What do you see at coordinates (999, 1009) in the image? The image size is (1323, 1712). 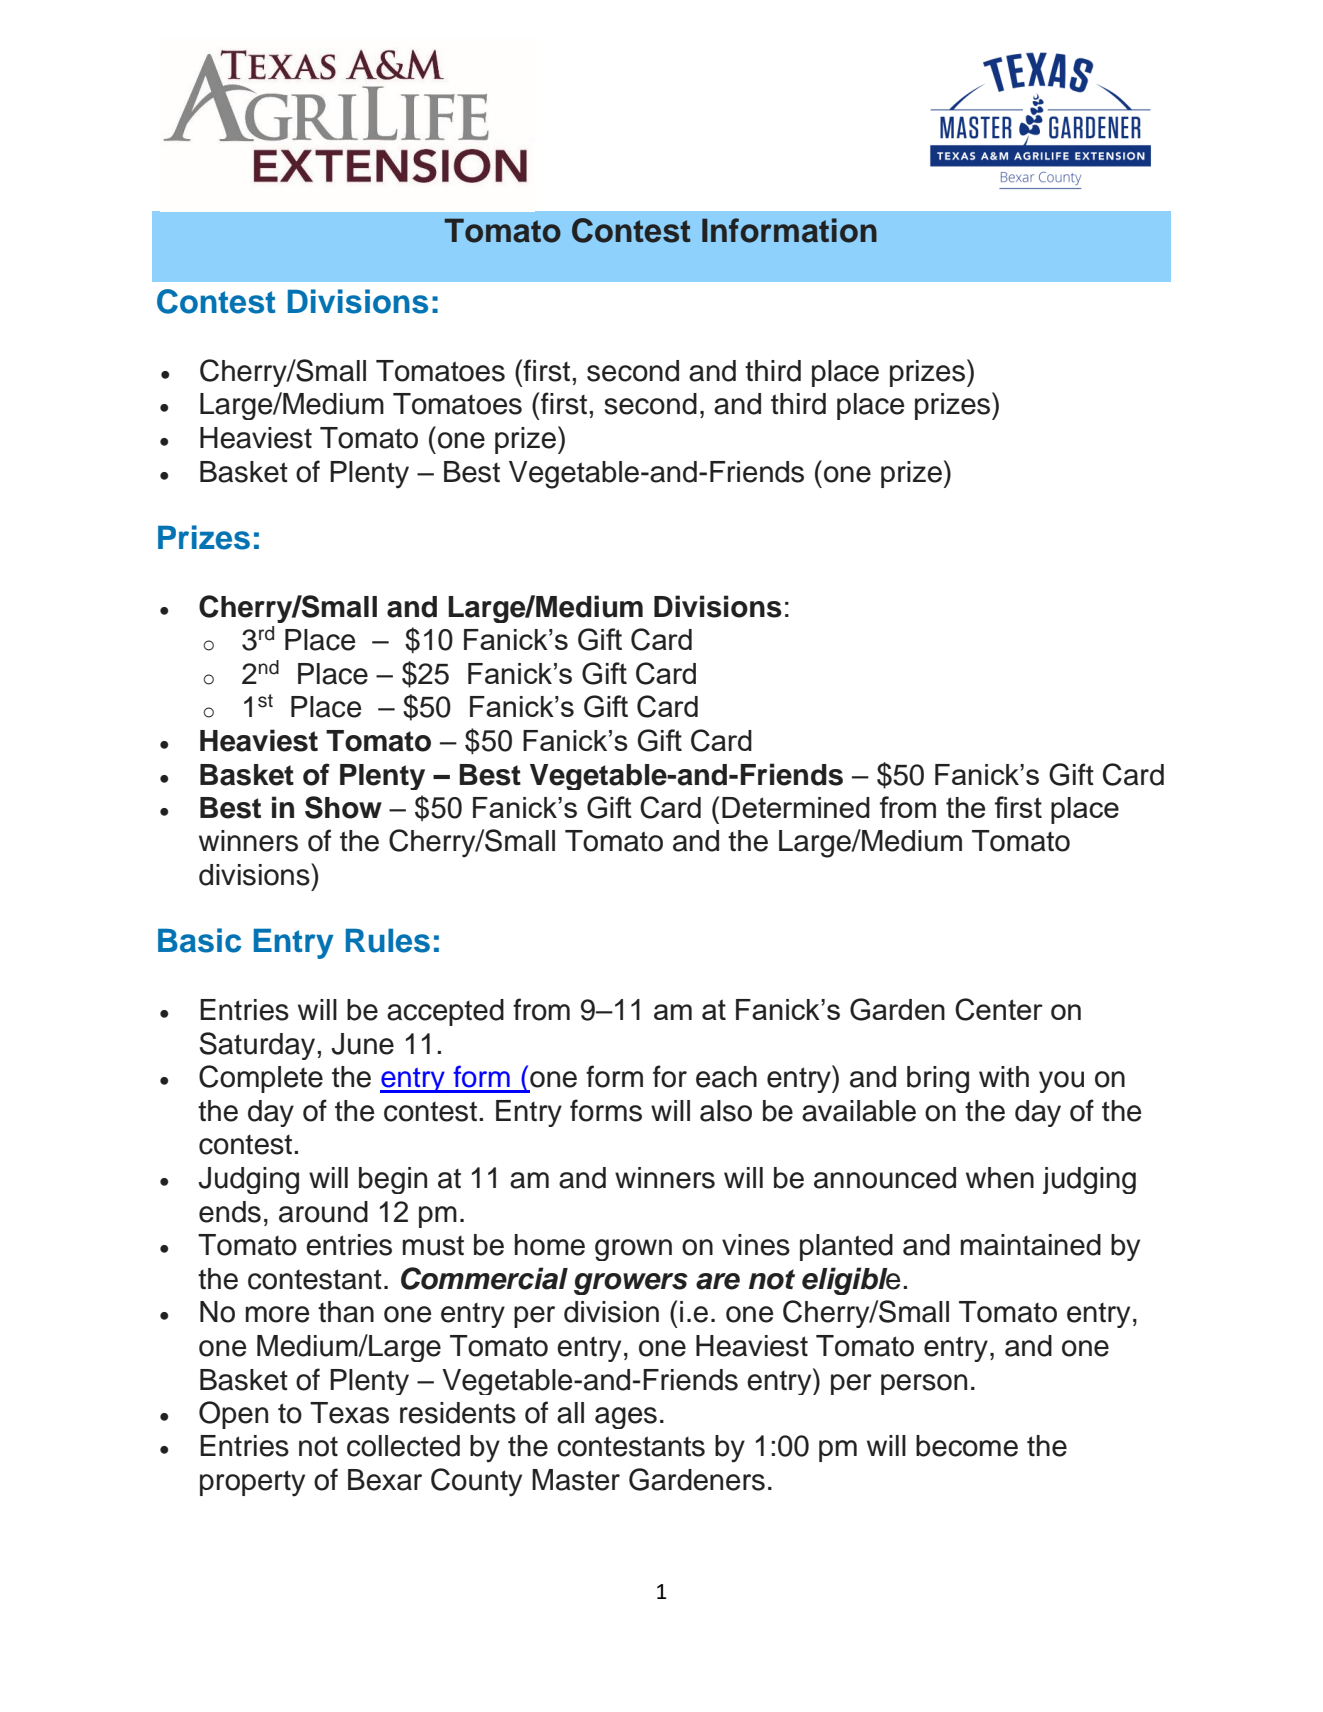 I see `Center` at bounding box center [999, 1009].
